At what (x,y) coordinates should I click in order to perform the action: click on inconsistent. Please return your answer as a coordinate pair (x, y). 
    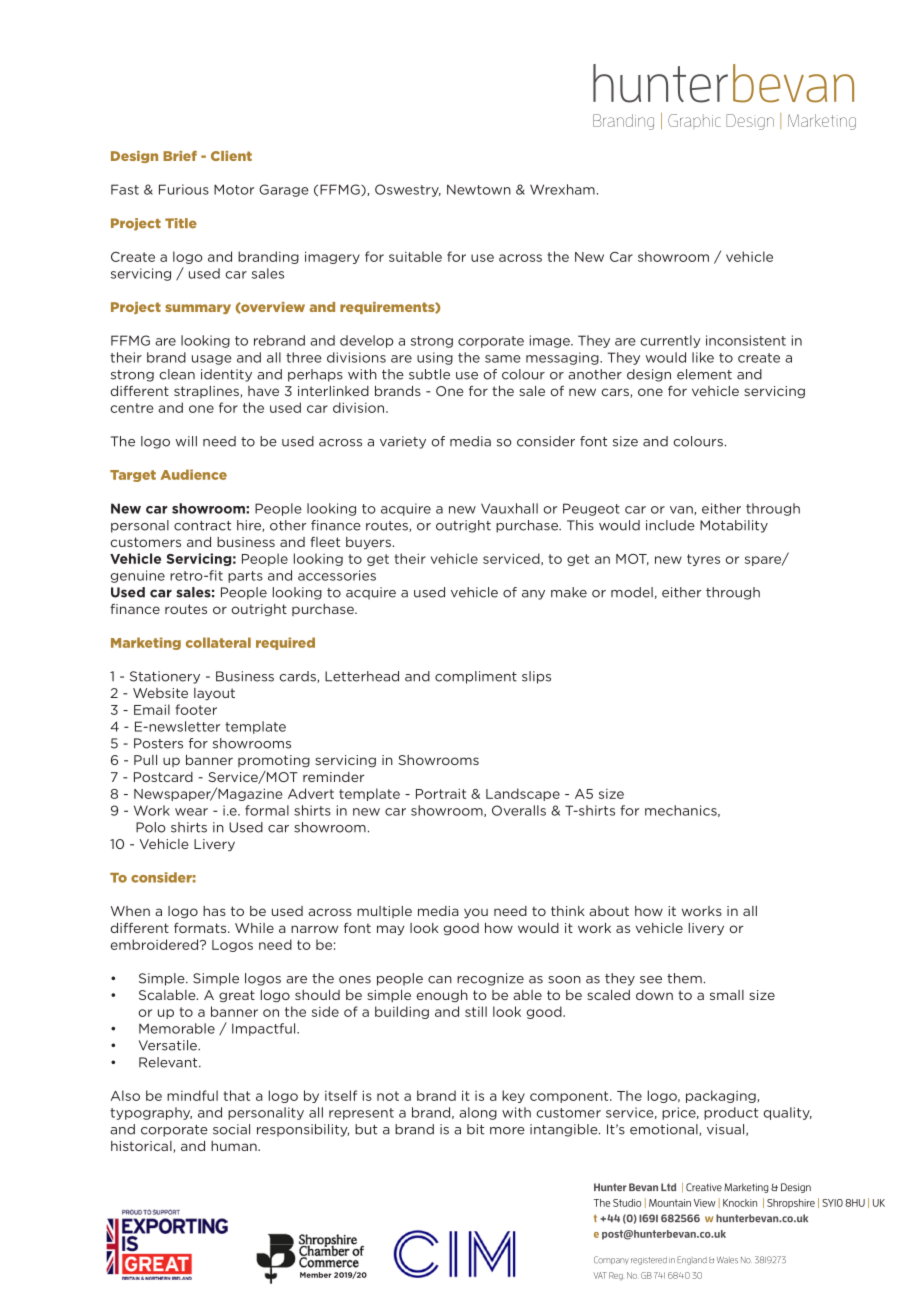
    Looking at the image, I should click on (746, 340).
